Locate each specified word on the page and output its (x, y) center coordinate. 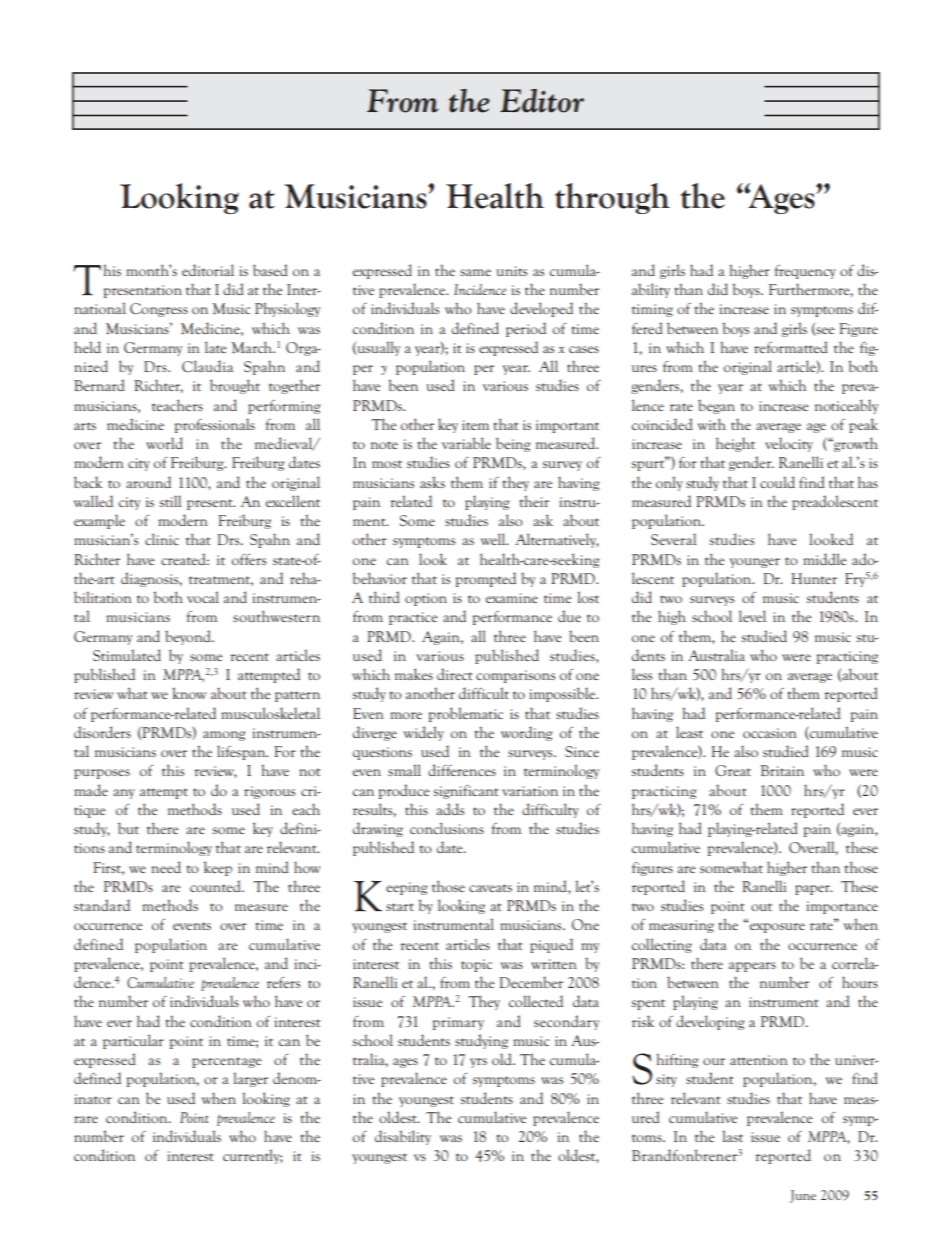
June (803, 1196)
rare (86, 1119)
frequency (805, 272)
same (475, 272)
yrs (478, 1063)
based (270, 270)
